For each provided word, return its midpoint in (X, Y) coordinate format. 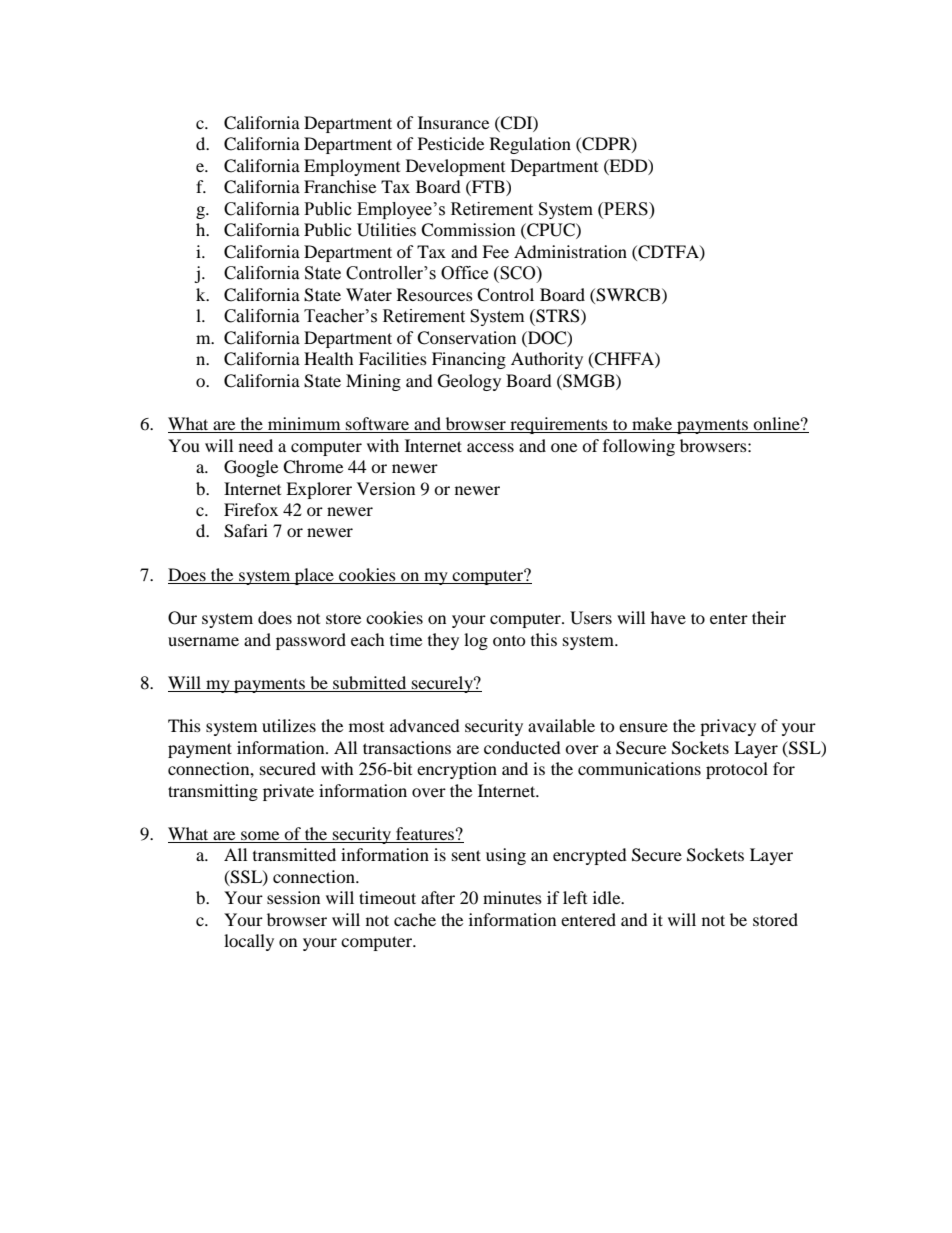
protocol (737, 770)
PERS (626, 210)
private (288, 792)
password (311, 641)
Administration (570, 251)
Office (464, 273)
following (639, 447)
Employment (352, 167)
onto (509, 641)
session (293, 897)
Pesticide (451, 143)
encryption (457, 770)
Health (329, 358)
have (668, 617)
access (490, 447)
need (256, 445)
